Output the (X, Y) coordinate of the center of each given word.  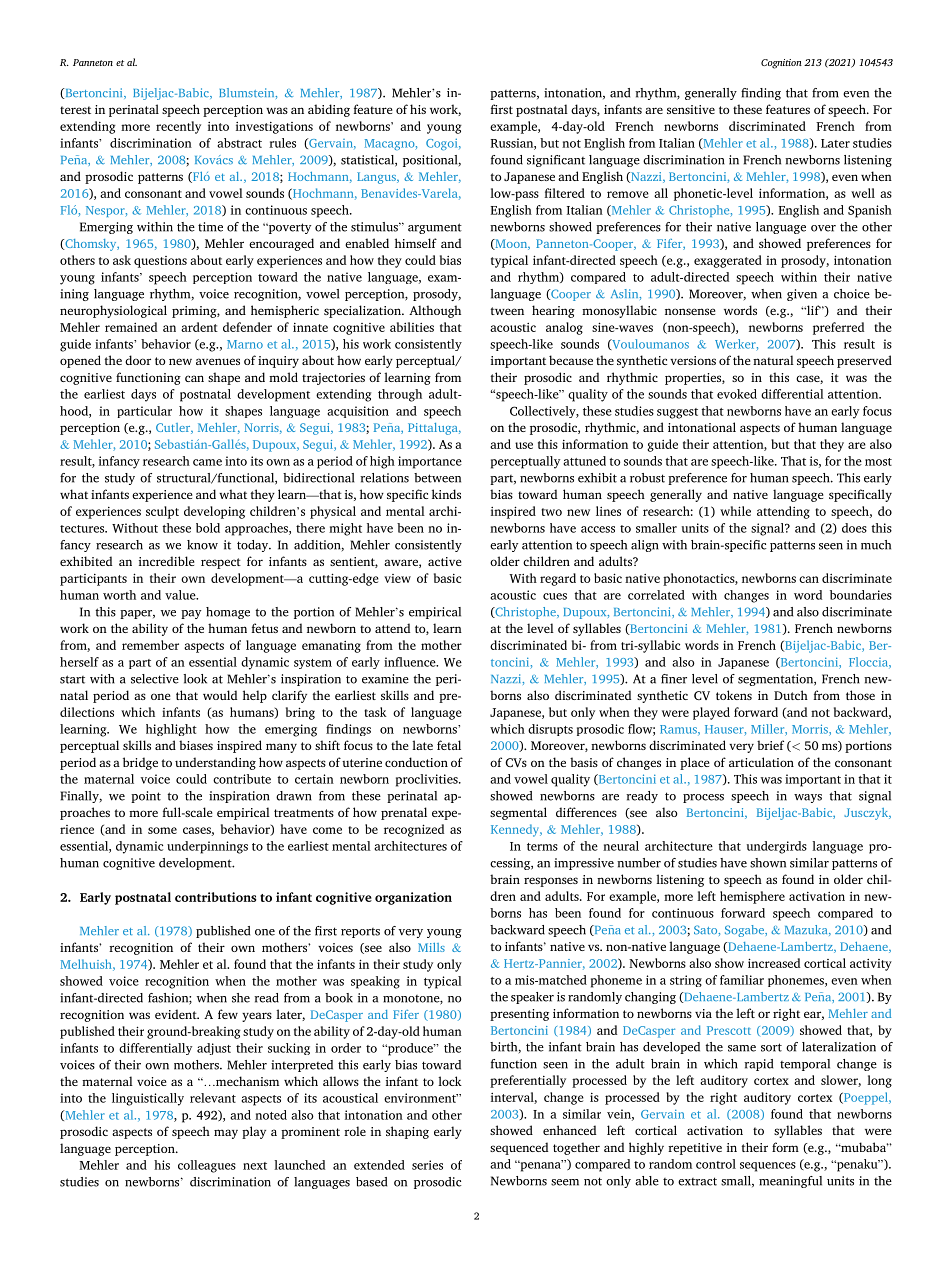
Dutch (791, 695)
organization (413, 898)
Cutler (174, 428)
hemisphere (752, 897)
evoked (737, 394)
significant (556, 161)
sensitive (691, 109)
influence (411, 662)
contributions (215, 897)
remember (150, 645)
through (400, 395)
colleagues (207, 1166)
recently (178, 127)
